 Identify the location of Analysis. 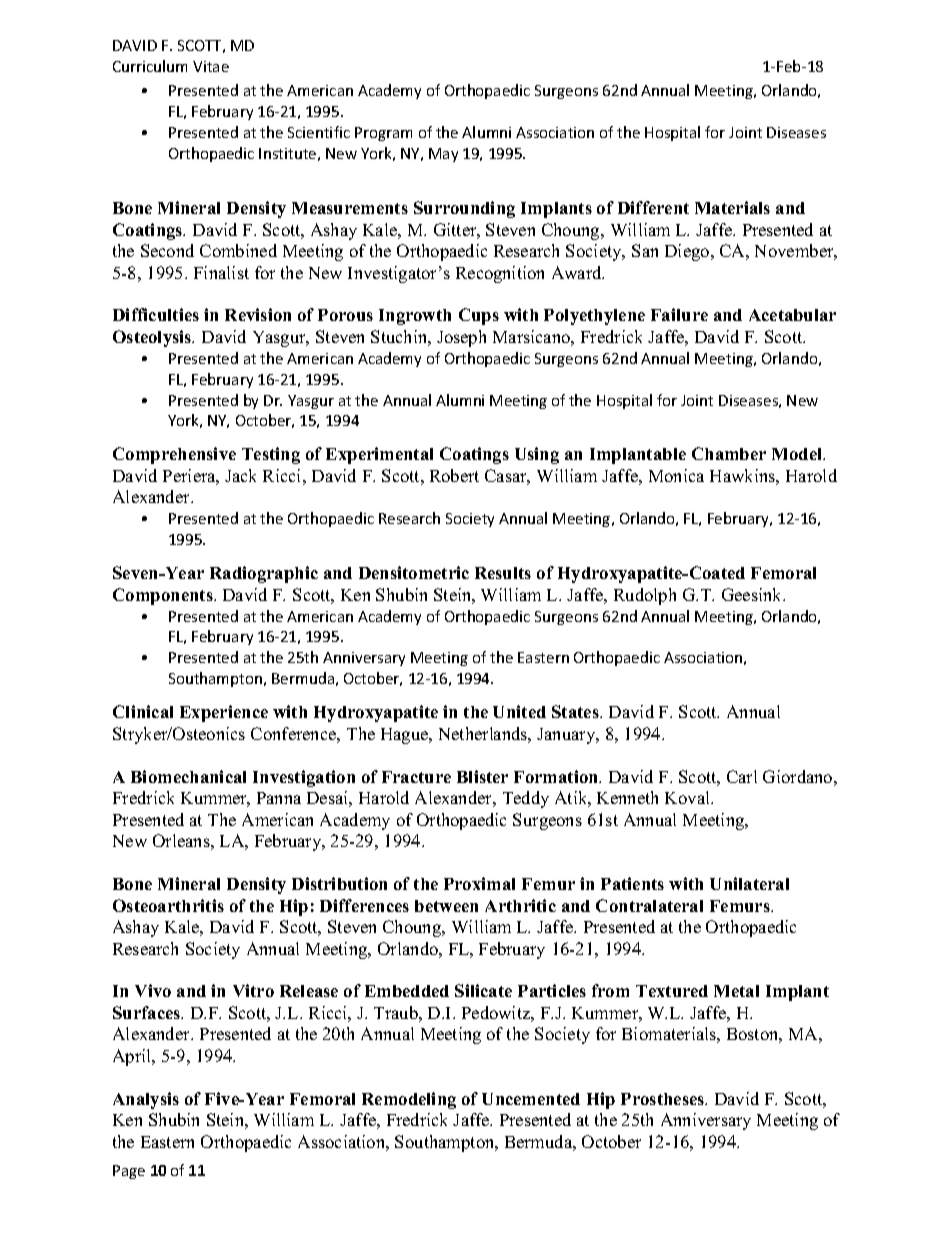
(146, 1100).
